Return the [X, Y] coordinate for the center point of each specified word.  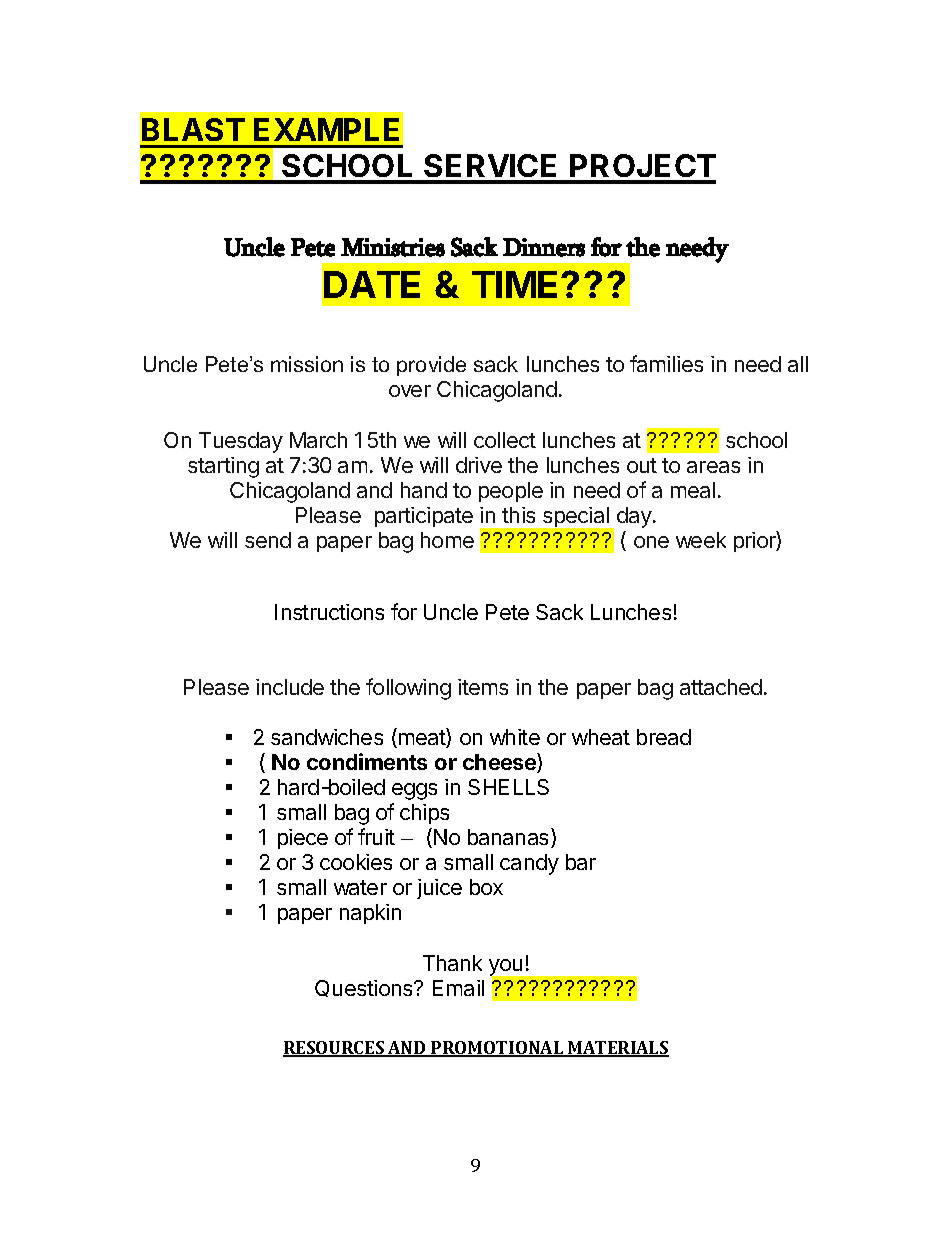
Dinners [544, 247]
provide [431, 366]
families [666, 363]
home [447, 540]
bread [664, 737]
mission [307, 364]
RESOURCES [335, 1049]
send [268, 540]
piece [303, 839]
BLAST [193, 129]
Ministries [393, 247]
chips [424, 814]
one [651, 542]
